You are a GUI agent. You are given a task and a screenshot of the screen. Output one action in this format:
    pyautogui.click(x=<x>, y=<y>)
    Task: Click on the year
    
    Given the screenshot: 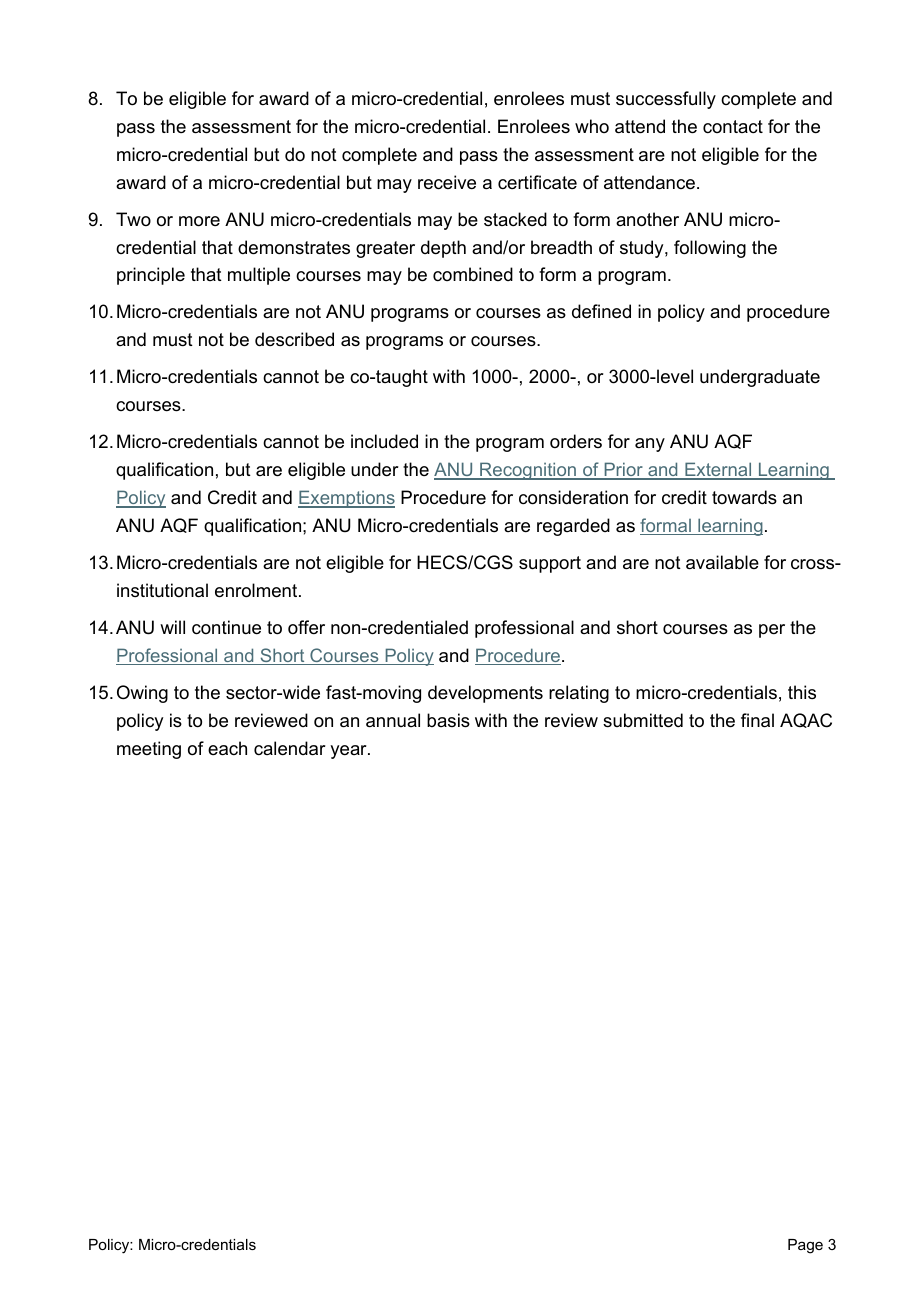 What is the action you would take?
    pyautogui.click(x=349, y=752)
